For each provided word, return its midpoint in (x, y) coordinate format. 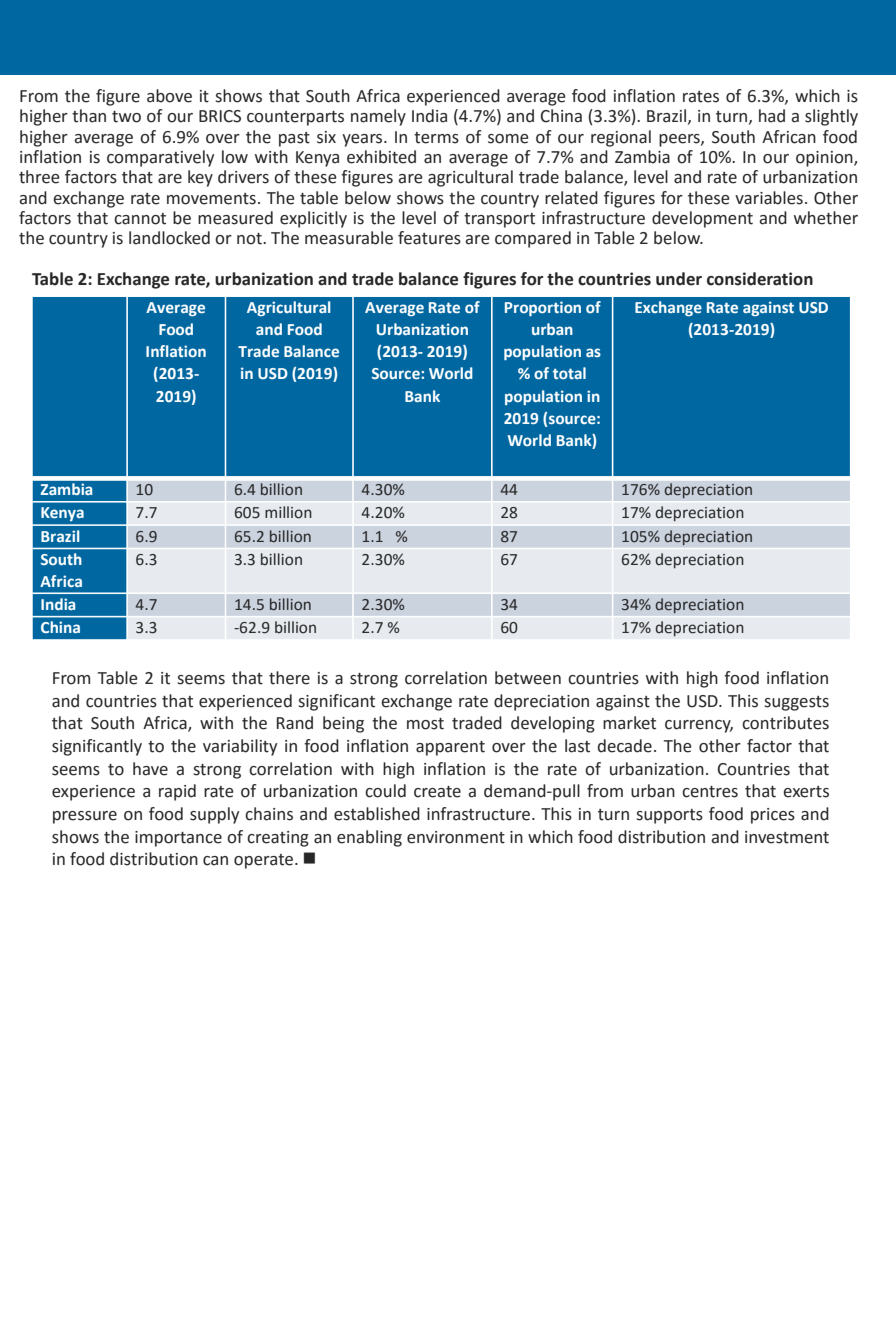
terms (436, 138)
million (288, 512)
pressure (85, 817)
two (126, 117)
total (569, 373)
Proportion (543, 308)
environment (456, 837)
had (772, 116)
